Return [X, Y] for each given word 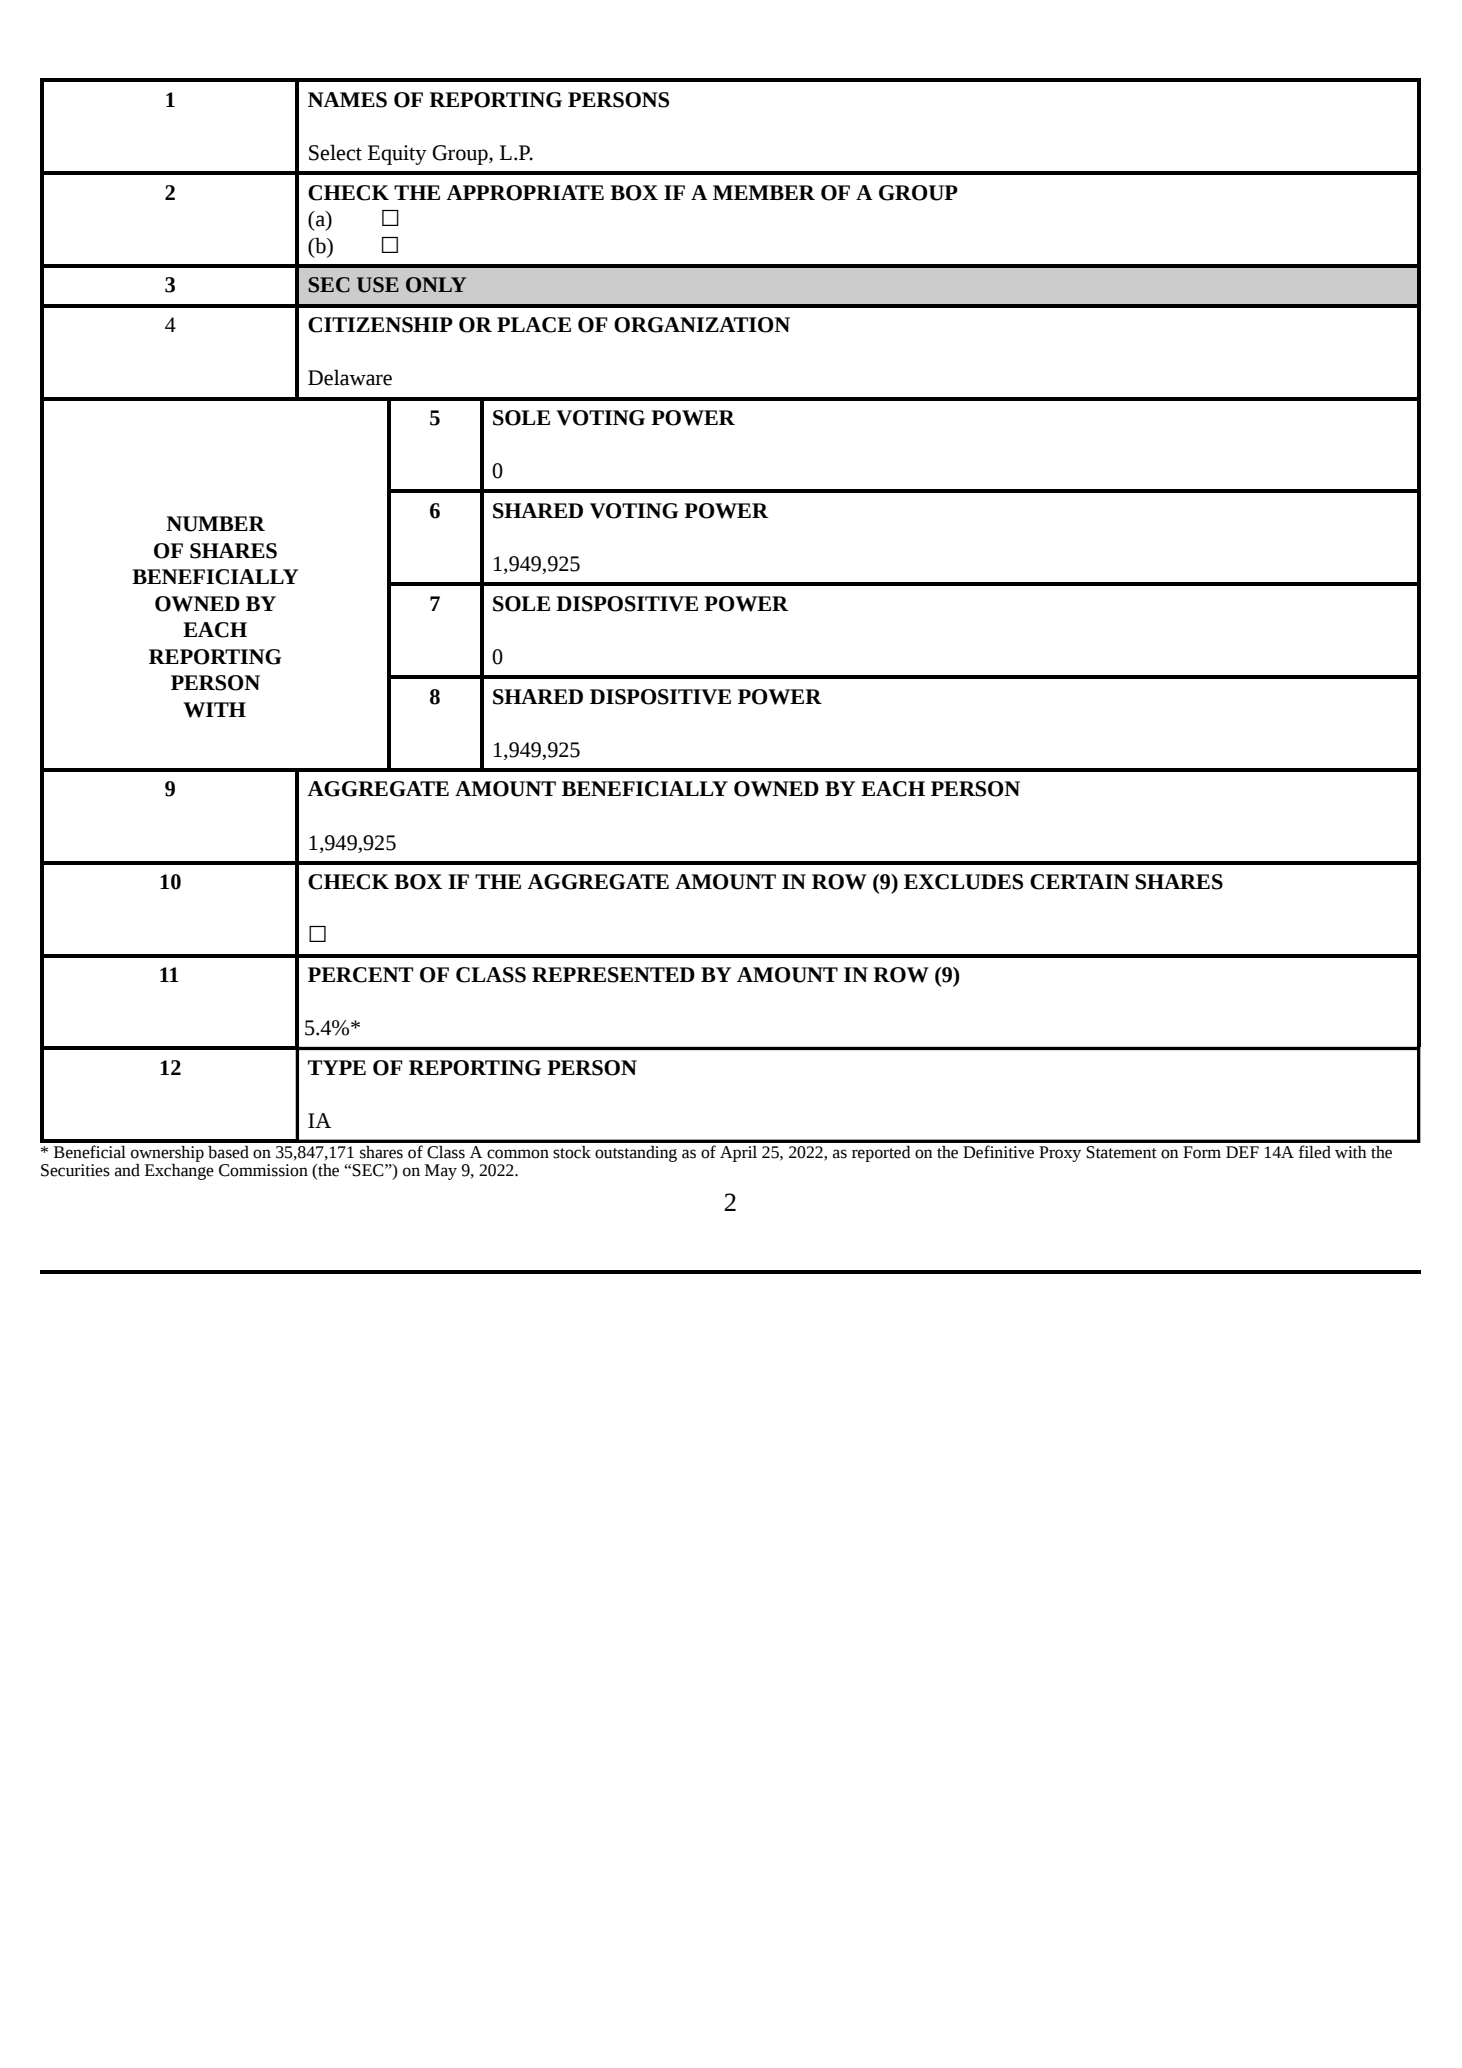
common [518, 1154]
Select [335, 152]
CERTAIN [1079, 882]
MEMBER [764, 192]
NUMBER [215, 524]
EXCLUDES [963, 882]
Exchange [179, 1170]
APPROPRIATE [525, 193]
